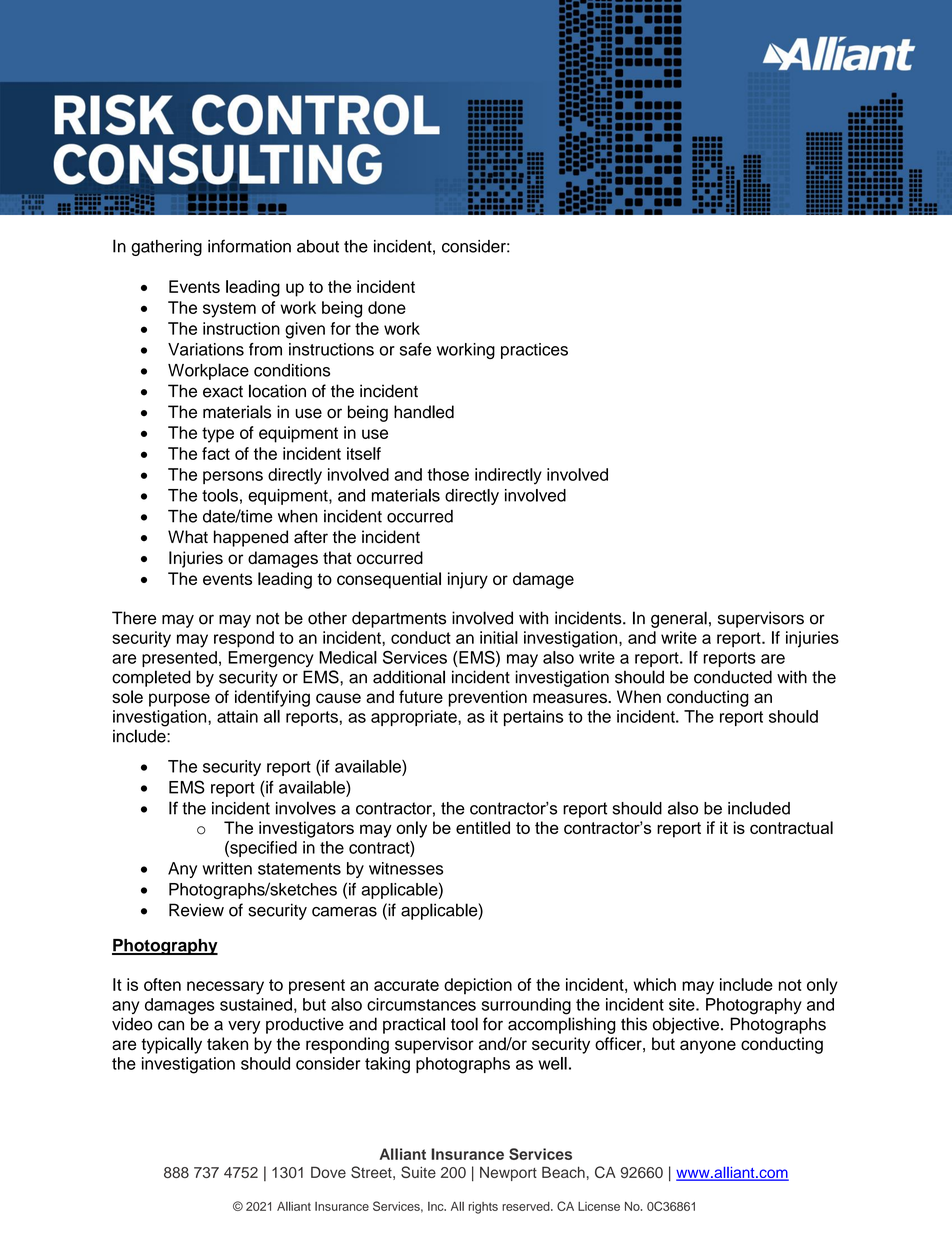  I want to click on consequential, so click(389, 580).
